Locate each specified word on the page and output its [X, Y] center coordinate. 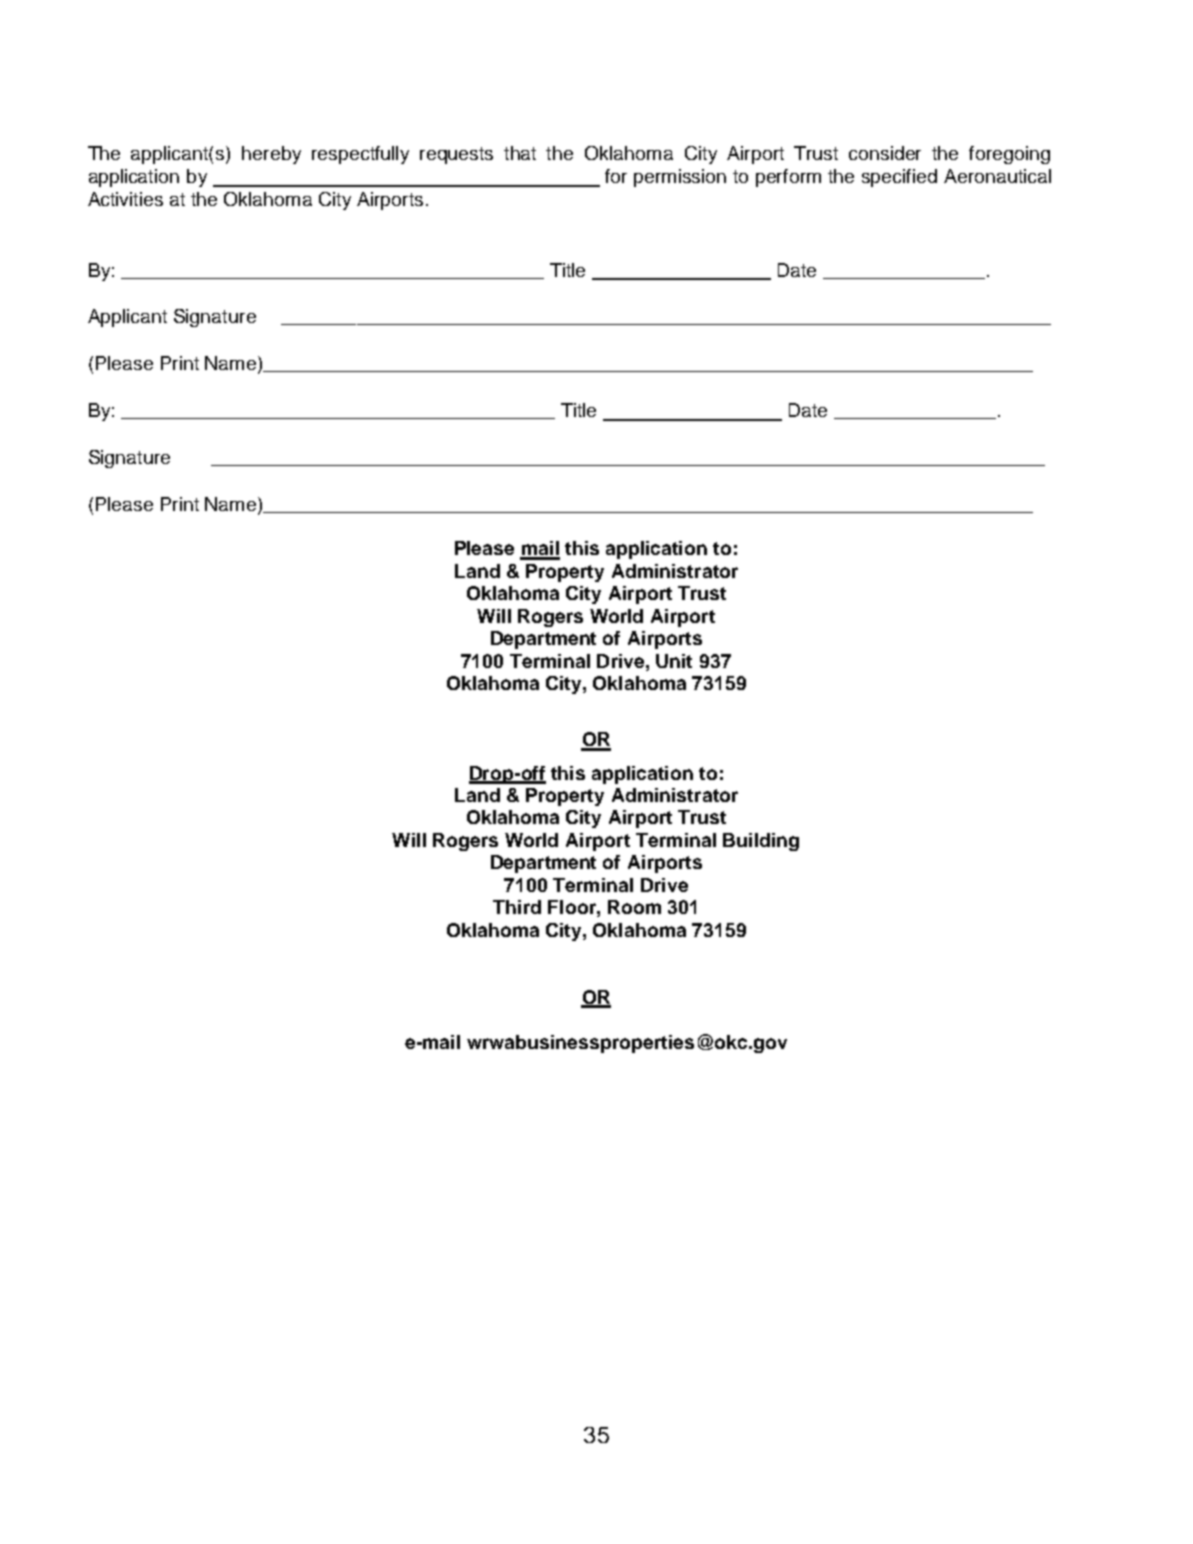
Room [634, 907]
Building [761, 842]
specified [899, 178]
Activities [125, 199]
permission [680, 178]
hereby [271, 155]
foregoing [1009, 155]
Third [517, 907]
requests [456, 155]
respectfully [360, 155]
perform [788, 178]
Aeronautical [997, 176]
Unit [674, 661]
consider [885, 153]
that [520, 153]
